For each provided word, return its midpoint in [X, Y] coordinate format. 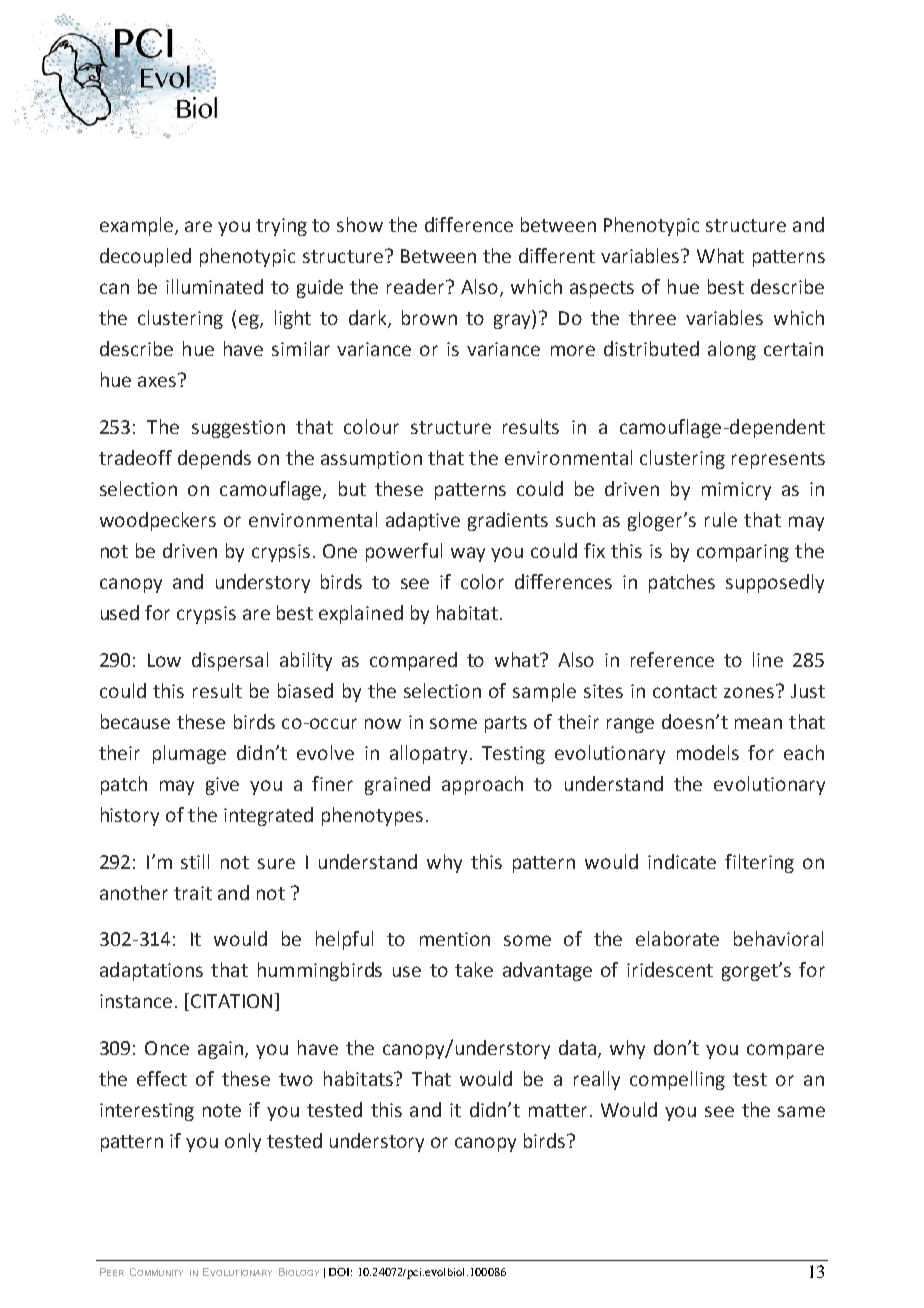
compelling [677, 1080]
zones [750, 691]
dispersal [230, 661]
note [222, 1110]
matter [558, 1110]
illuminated [214, 286]
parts [506, 724]
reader [417, 286]
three [652, 317]
